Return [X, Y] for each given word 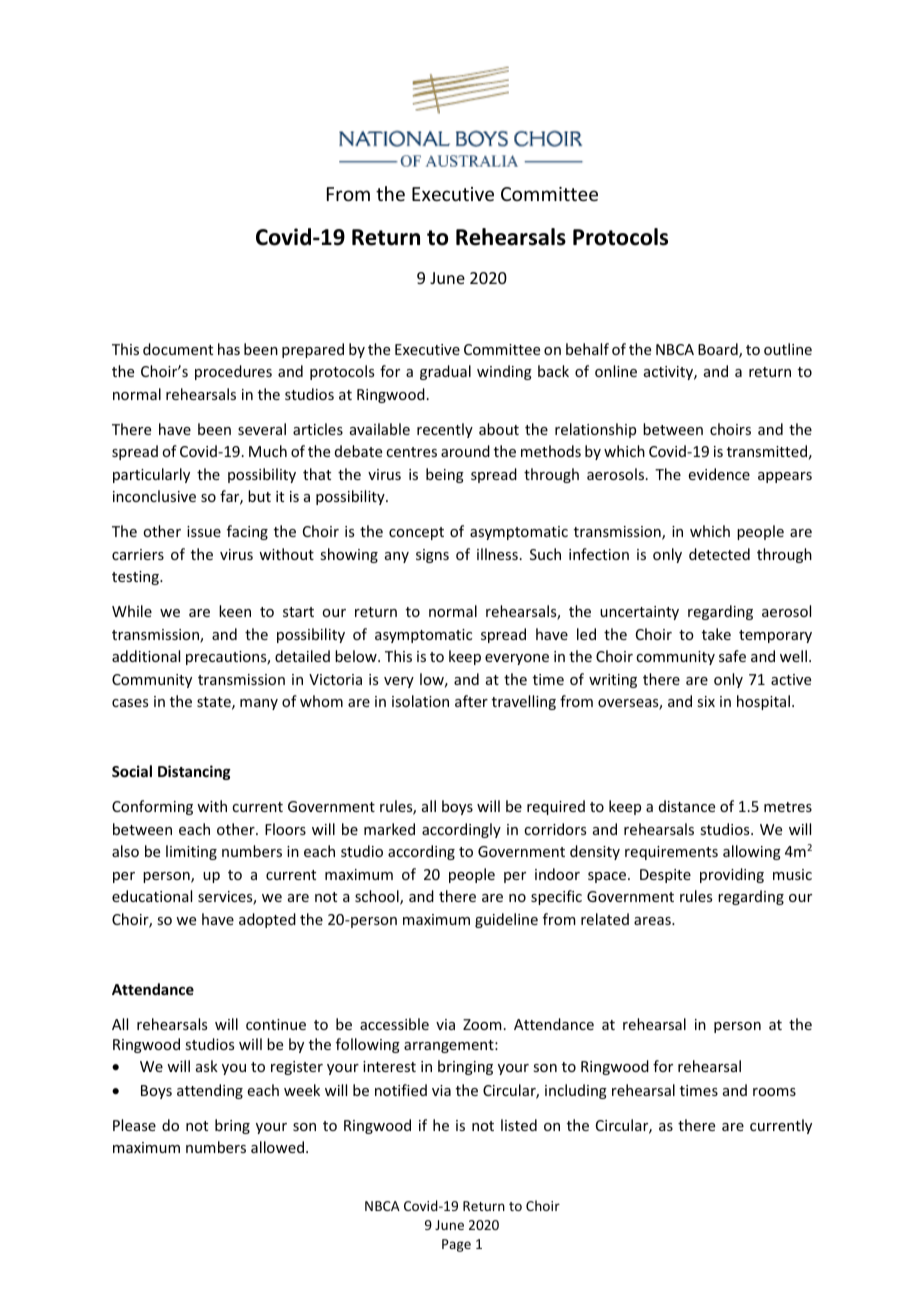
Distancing [194, 772]
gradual [445, 372]
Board [719, 350]
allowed [277, 1147]
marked [389, 829]
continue [276, 1024]
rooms [774, 1092]
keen [235, 611]
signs [432, 556]
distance [687, 806]
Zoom [482, 1024]
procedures [233, 372]
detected [719, 554]
